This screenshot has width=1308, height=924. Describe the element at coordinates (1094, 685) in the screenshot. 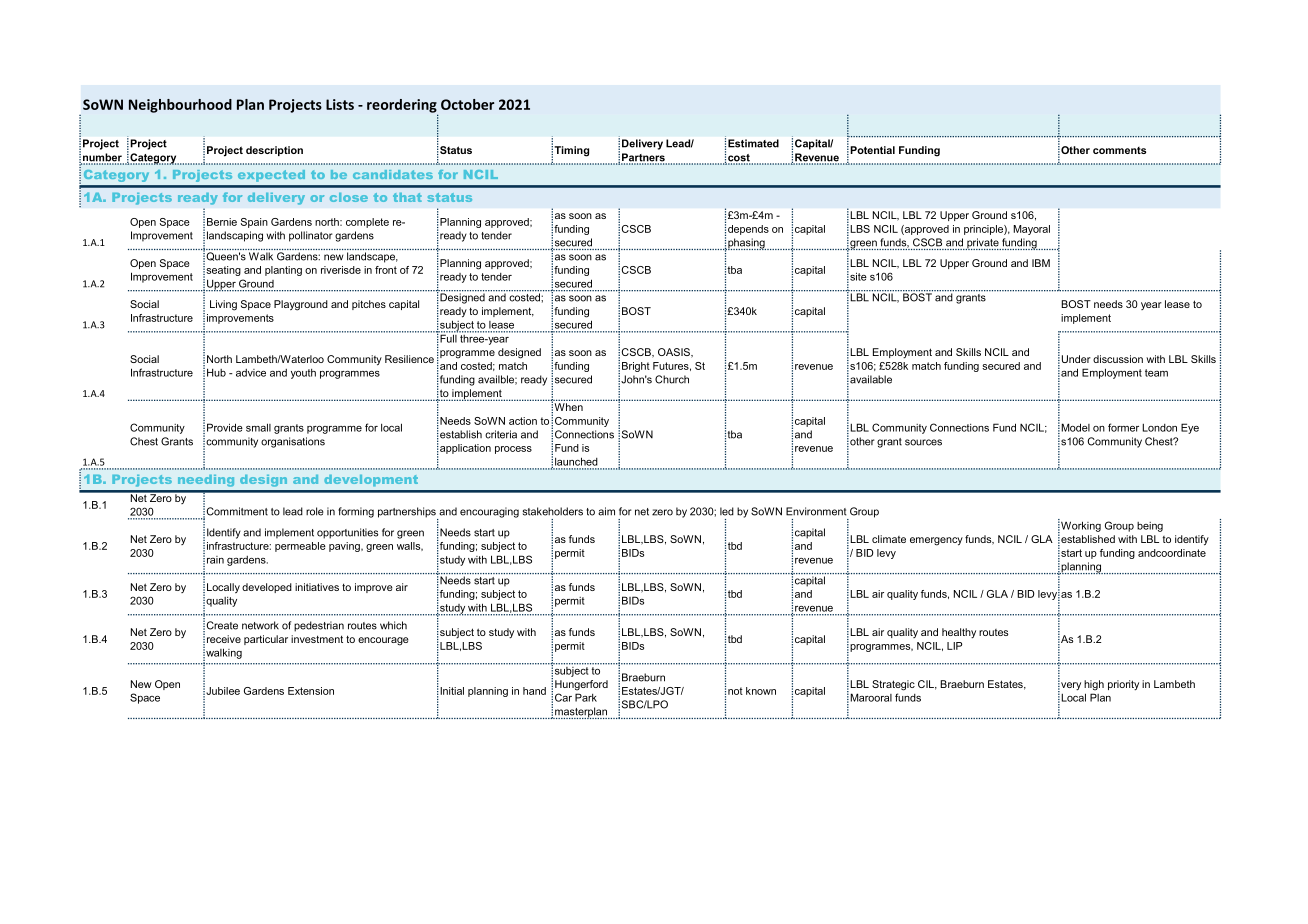

I see `high` at that location.
